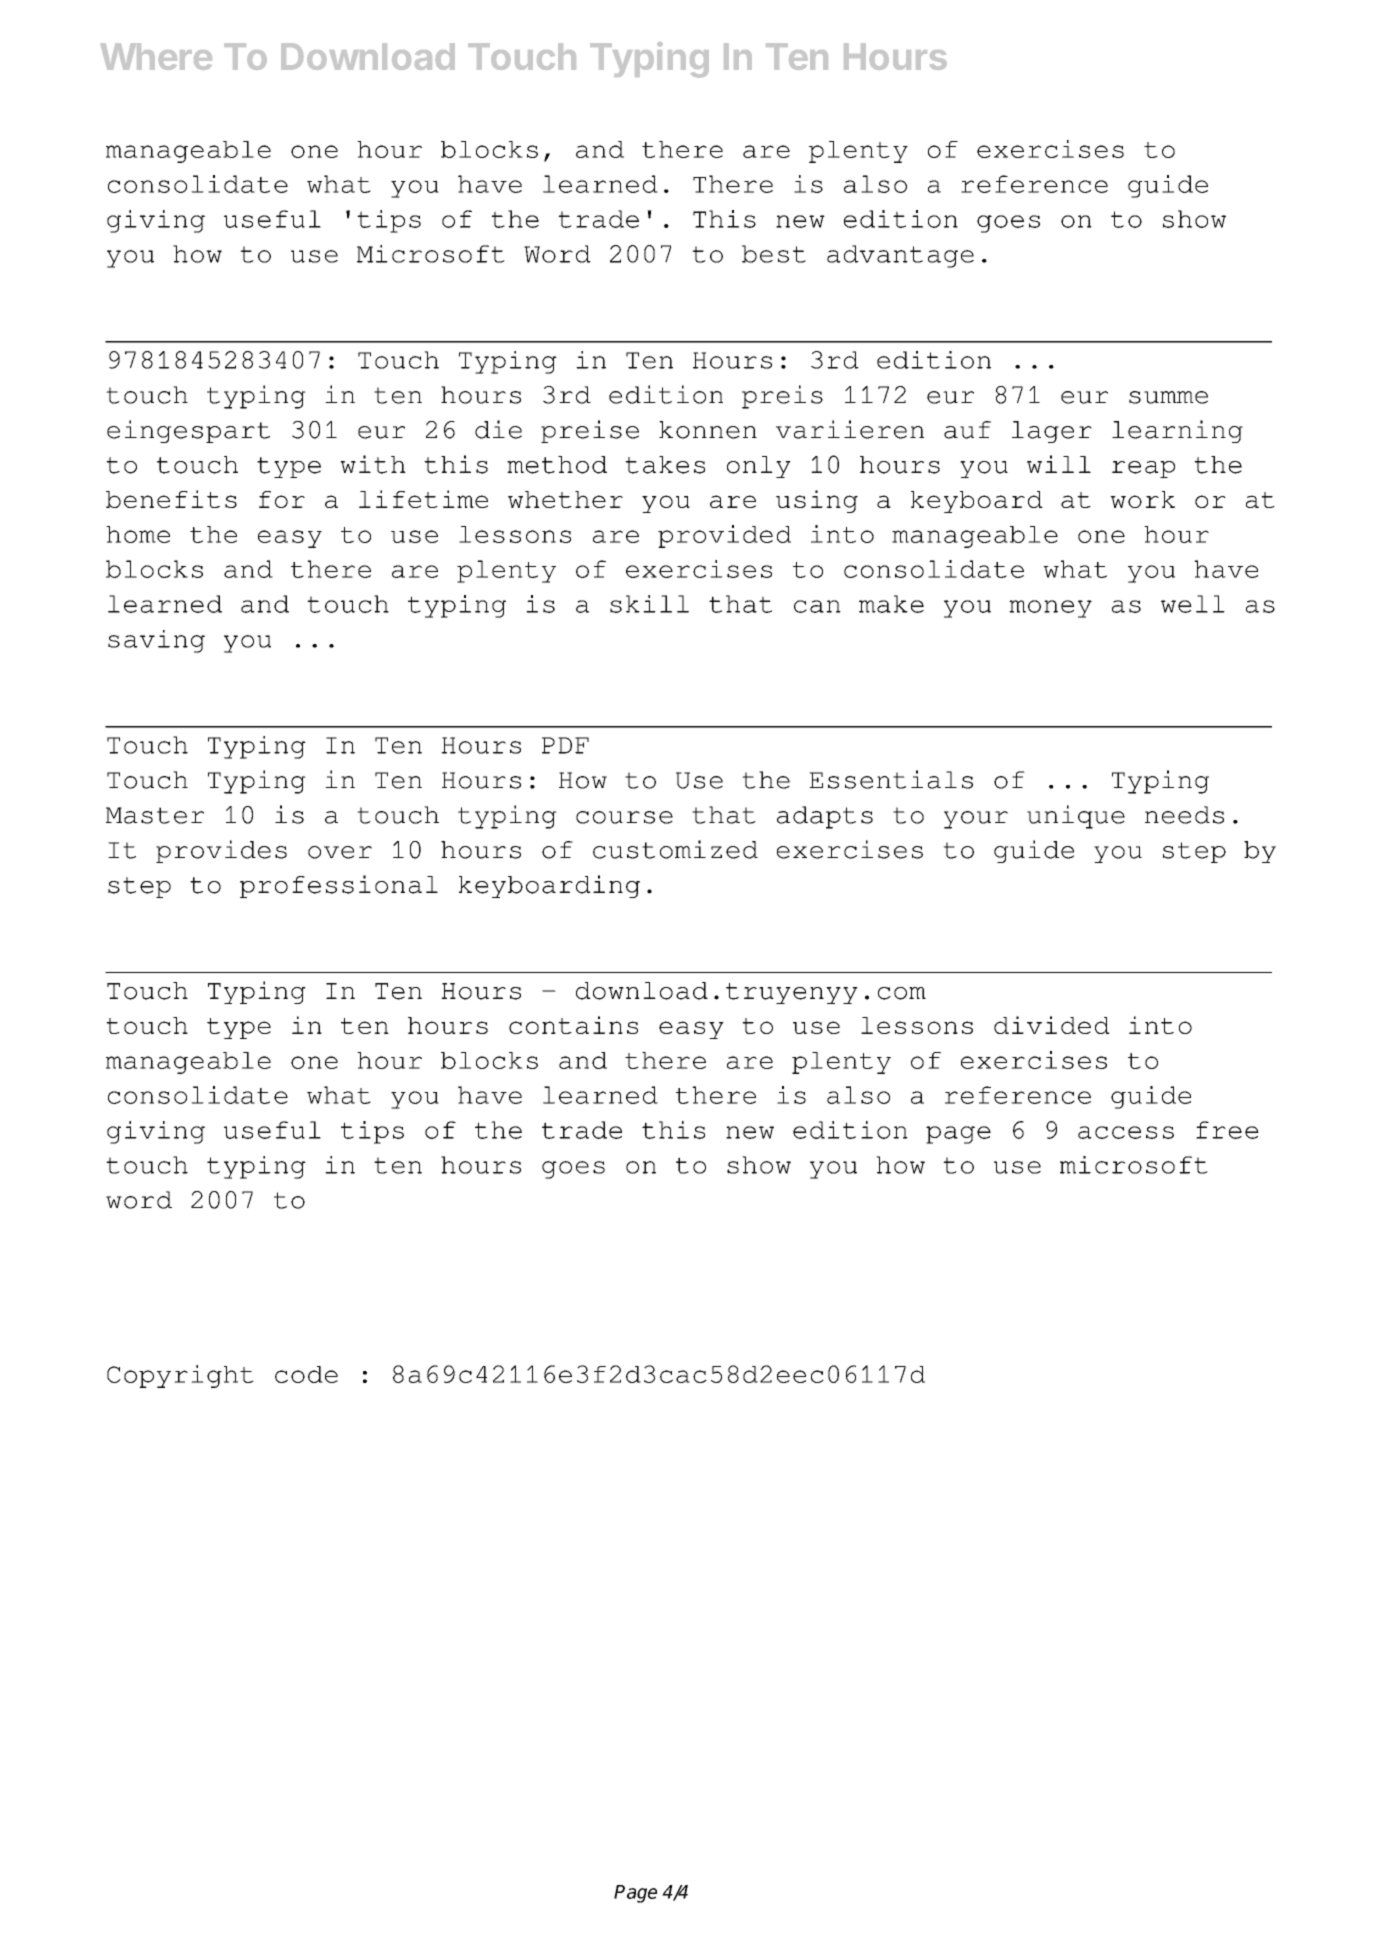  What do you see at coordinates (1076, 817) in the page?
I see `unique` at bounding box center [1076, 817].
